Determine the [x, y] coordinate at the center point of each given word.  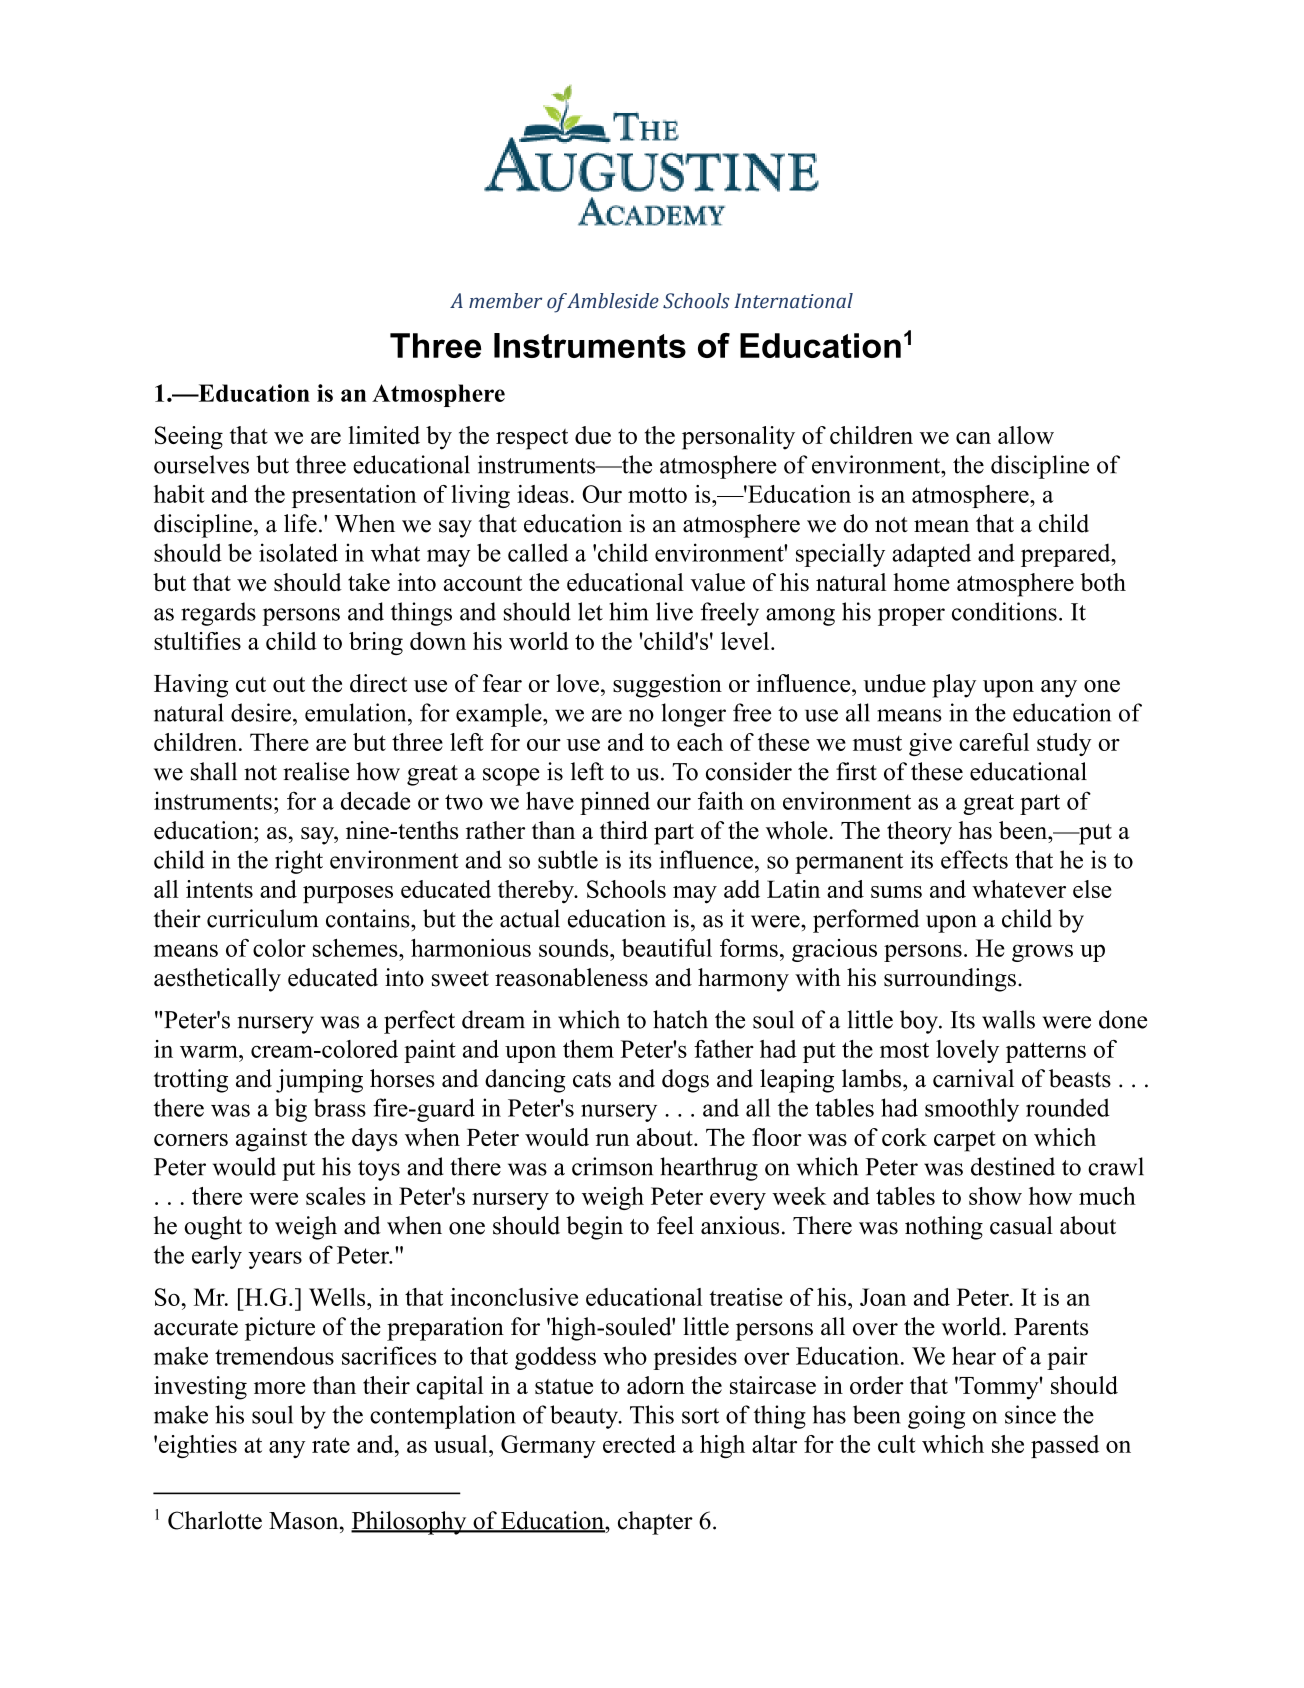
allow [1026, 435]
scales [336, 1196]
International [793, 301]
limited [384, 435]
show [995, 1196]
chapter [655, 1523]
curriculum [263, 918]
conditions [1004, 611]
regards [218, 614]
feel [675, 1225]
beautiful [667, 948]
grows [1042, 953]
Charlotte [215, 1520]
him [628, 611]
